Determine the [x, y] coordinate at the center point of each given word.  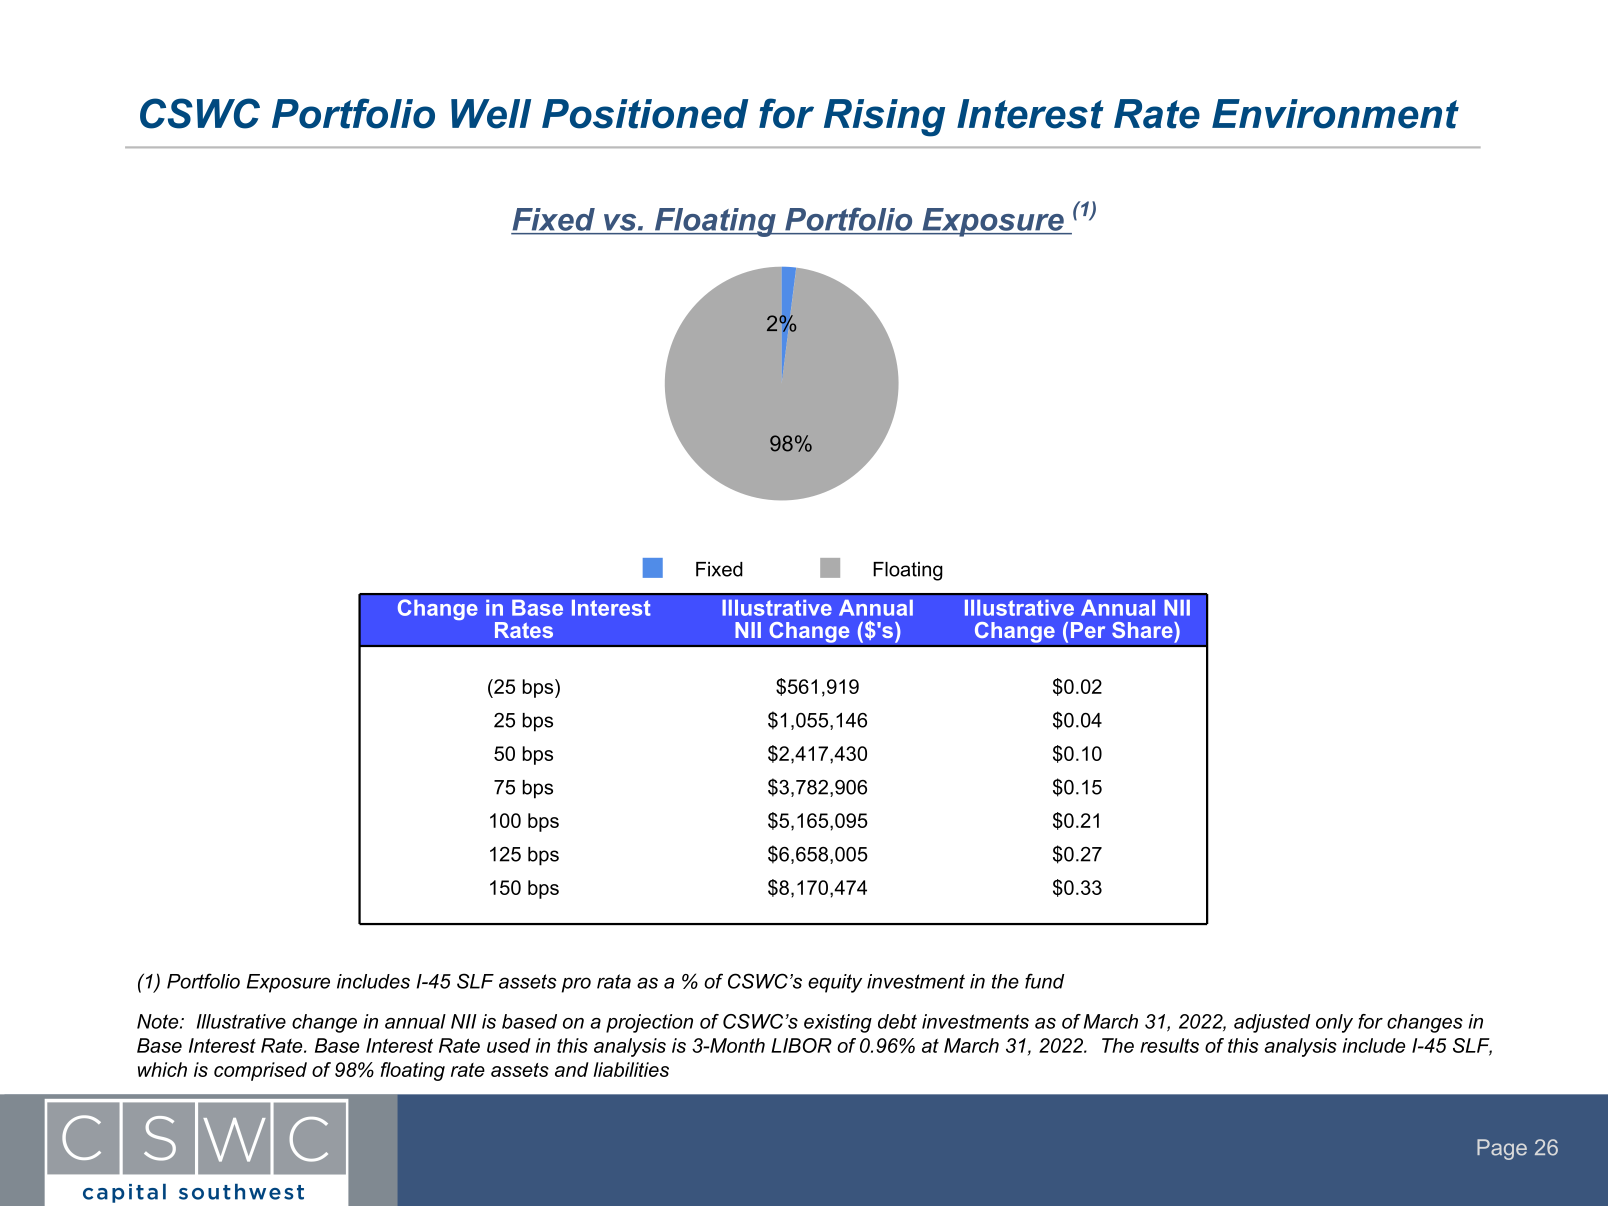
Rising [884, 118]
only [1334, 1023]
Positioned [645, 114]
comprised [260, 1071]
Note [159, 1021]
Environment [1335, 114]
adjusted [1272, 1023]
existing [838, 1023]
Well [491, 114]
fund [1044, 981]
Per [1088, 630]
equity [835, 983]
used [509, 1045]
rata [614, 981]
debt [897, 1021]
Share [1143, 630]
